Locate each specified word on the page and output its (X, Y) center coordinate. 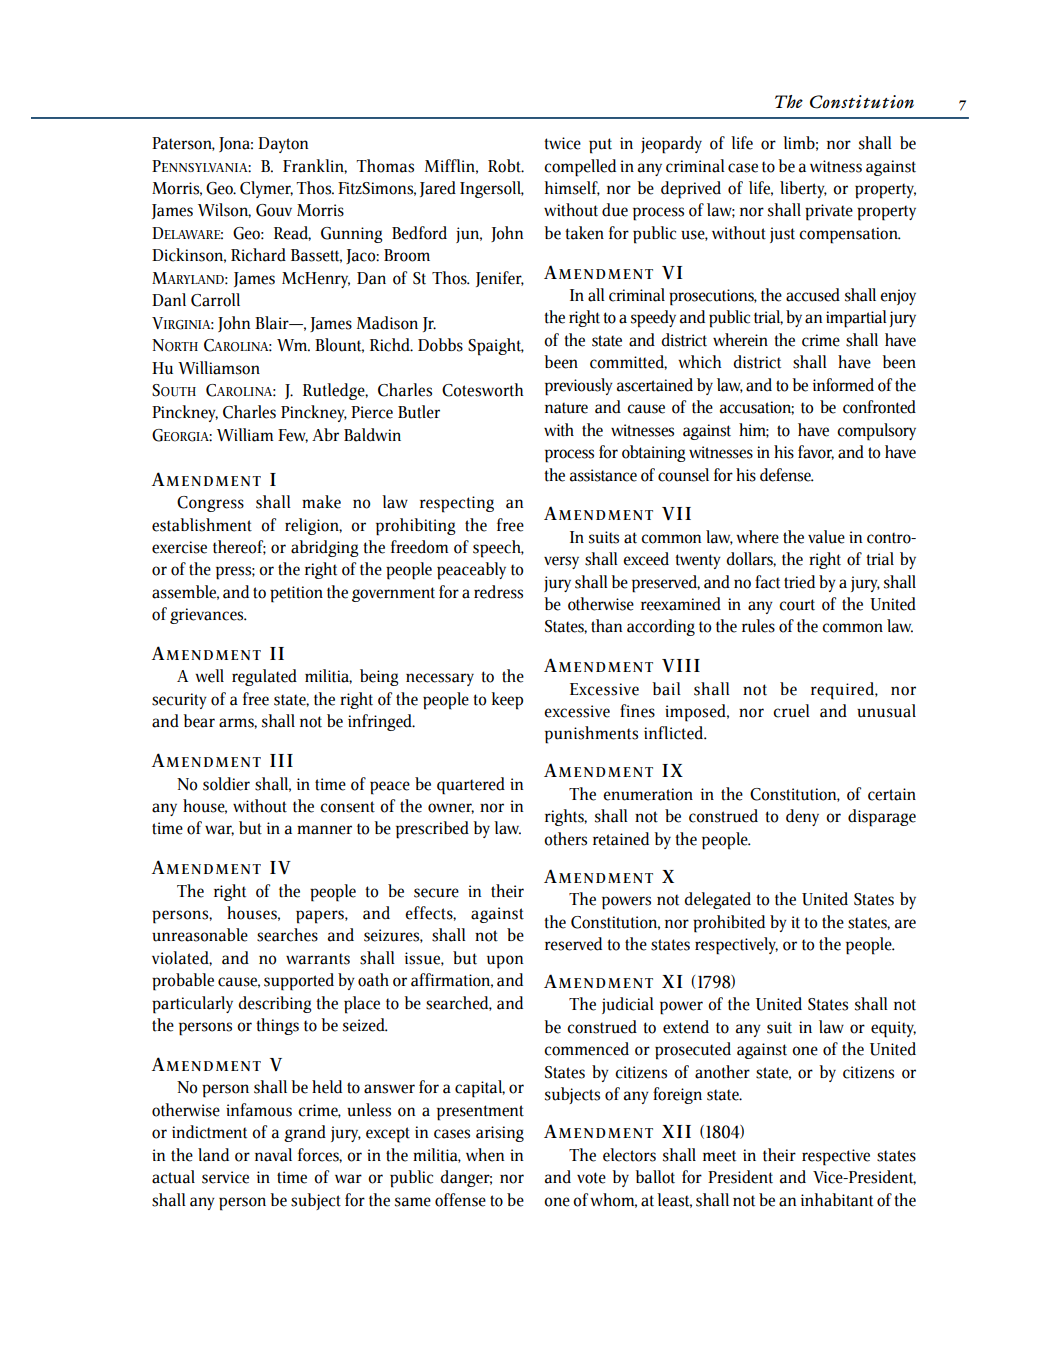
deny (802, 817)
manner (324, 830)
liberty (803, 189)
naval (273, 1155)
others (565, 839)
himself (572, 188)
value (826, 537)
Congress (210, 504)
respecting (457, 504)
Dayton (283, 145)
